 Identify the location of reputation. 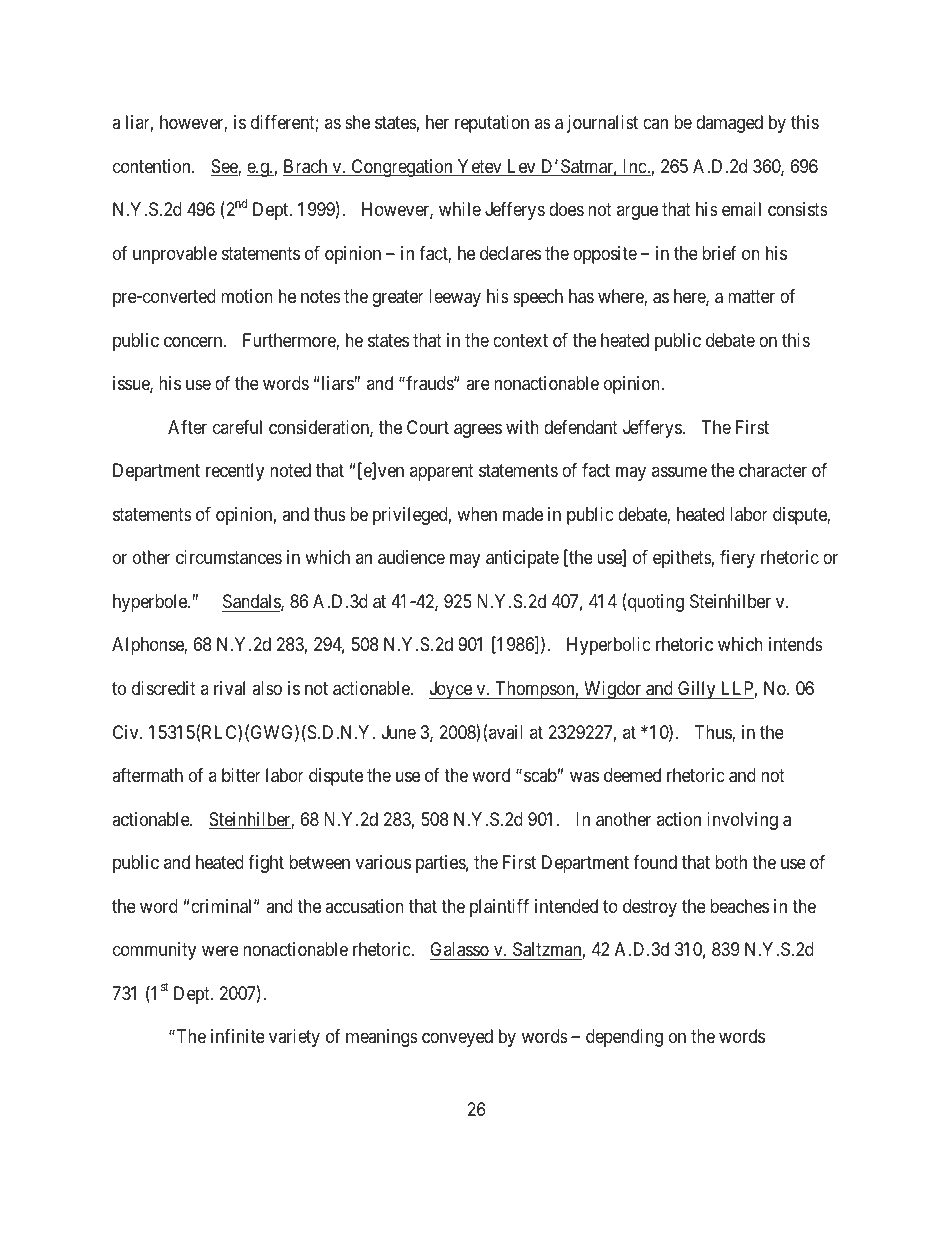
(492, 124).
